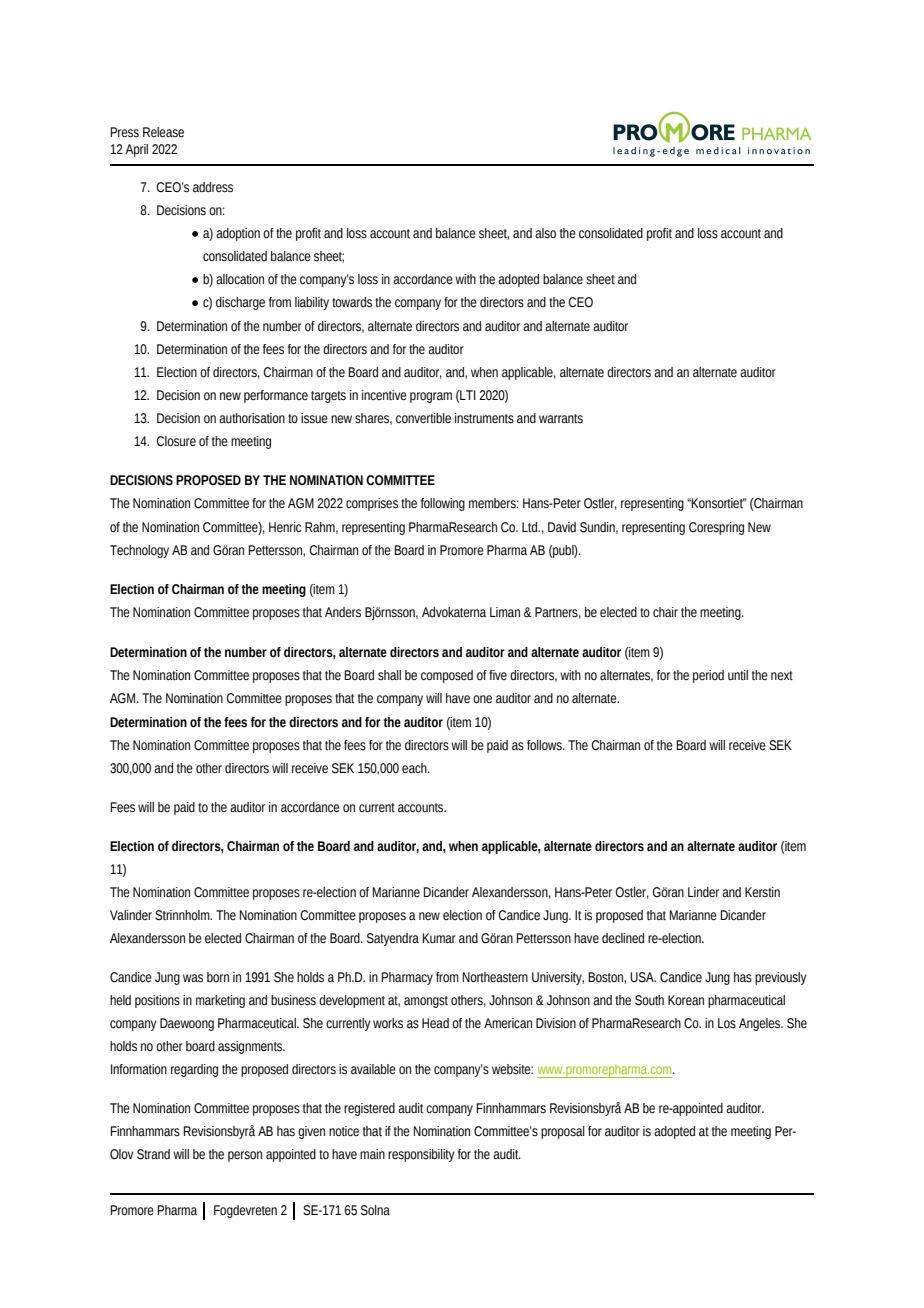 This image has height=1308, width=924. Describe the element at coordinates (545, 233) in the image. I see `also` at that location.
